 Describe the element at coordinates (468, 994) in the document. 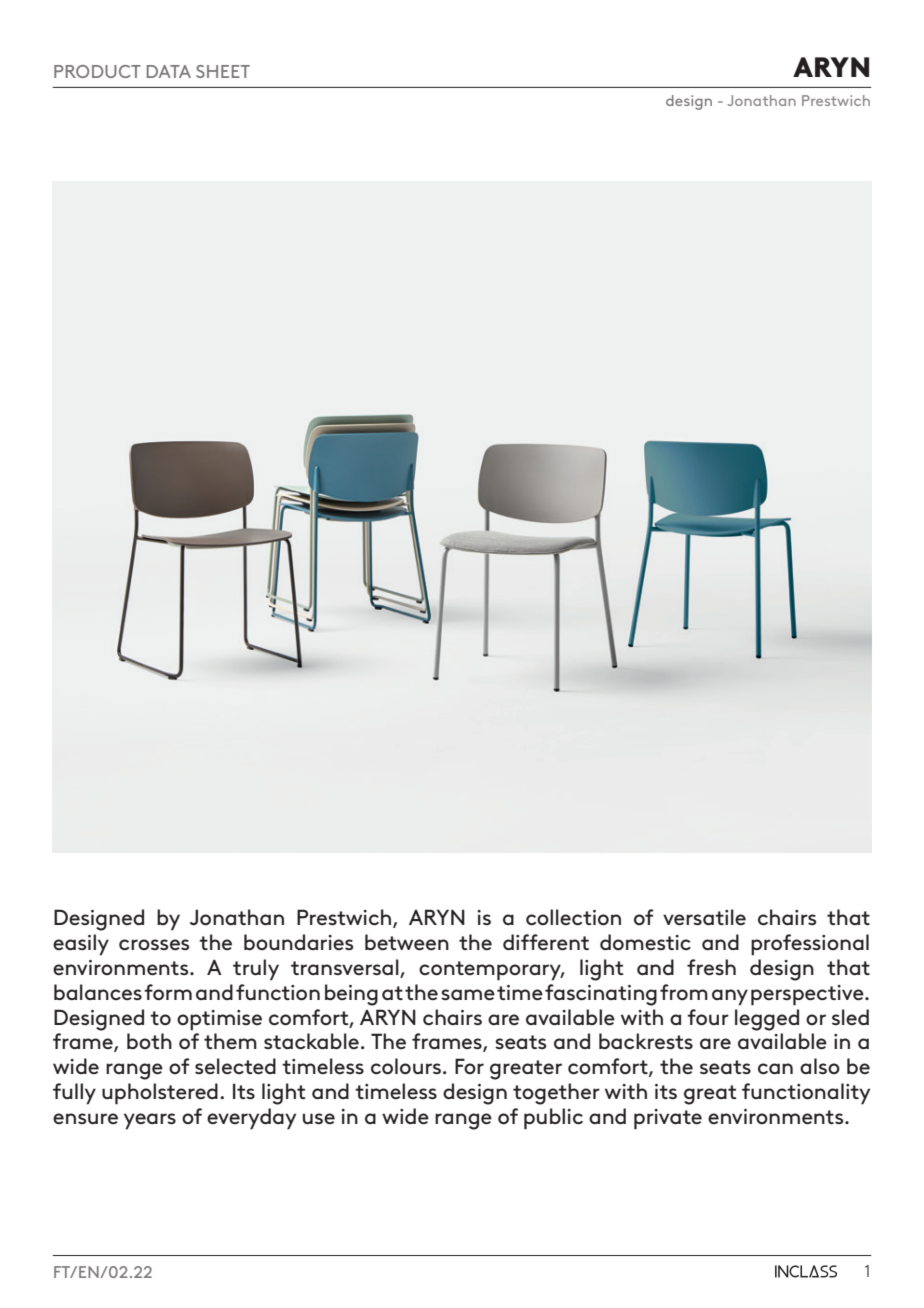

I see `same` at that location.
